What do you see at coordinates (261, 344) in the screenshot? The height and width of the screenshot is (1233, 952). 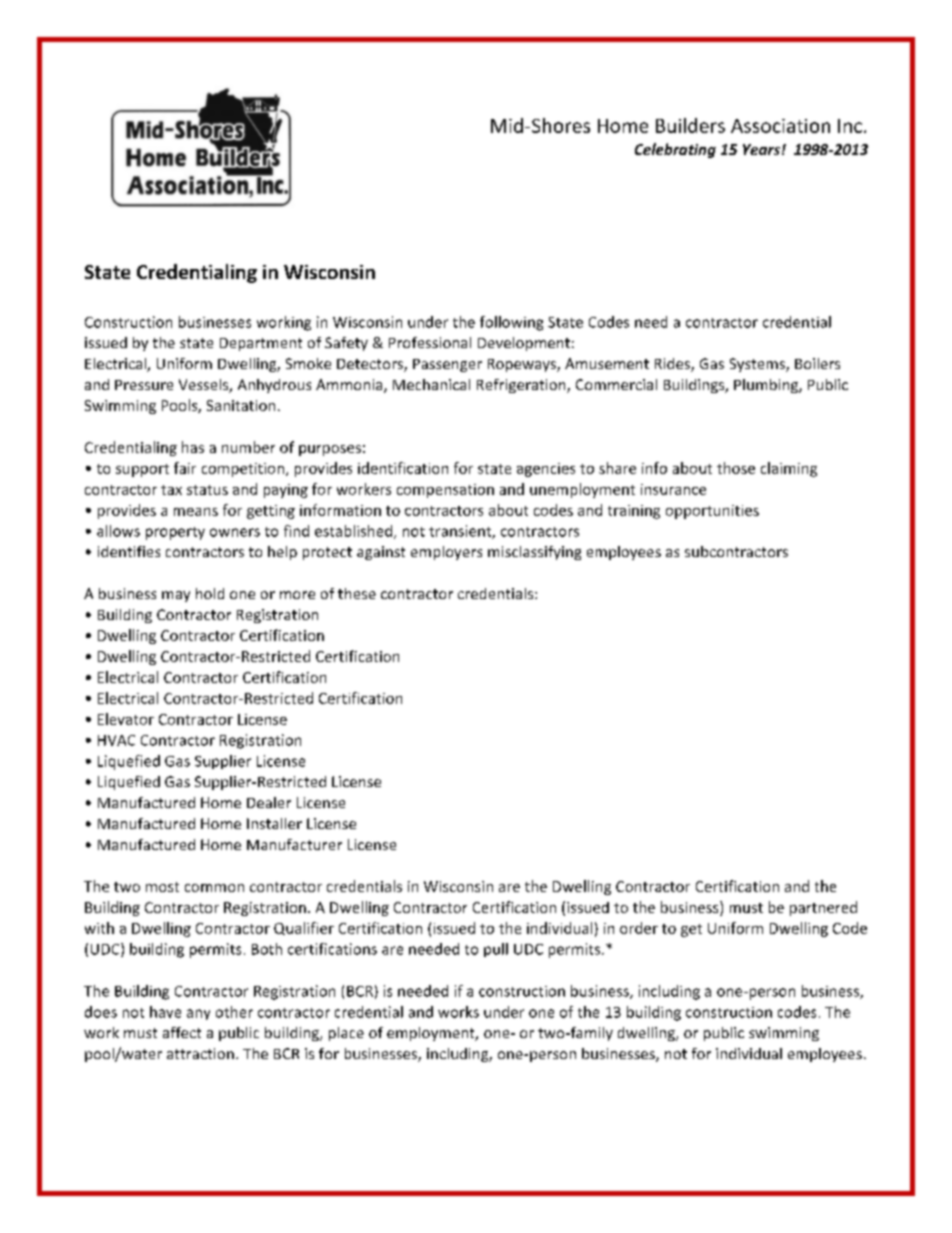 I see `Department` at bounding box center [261, 344].
